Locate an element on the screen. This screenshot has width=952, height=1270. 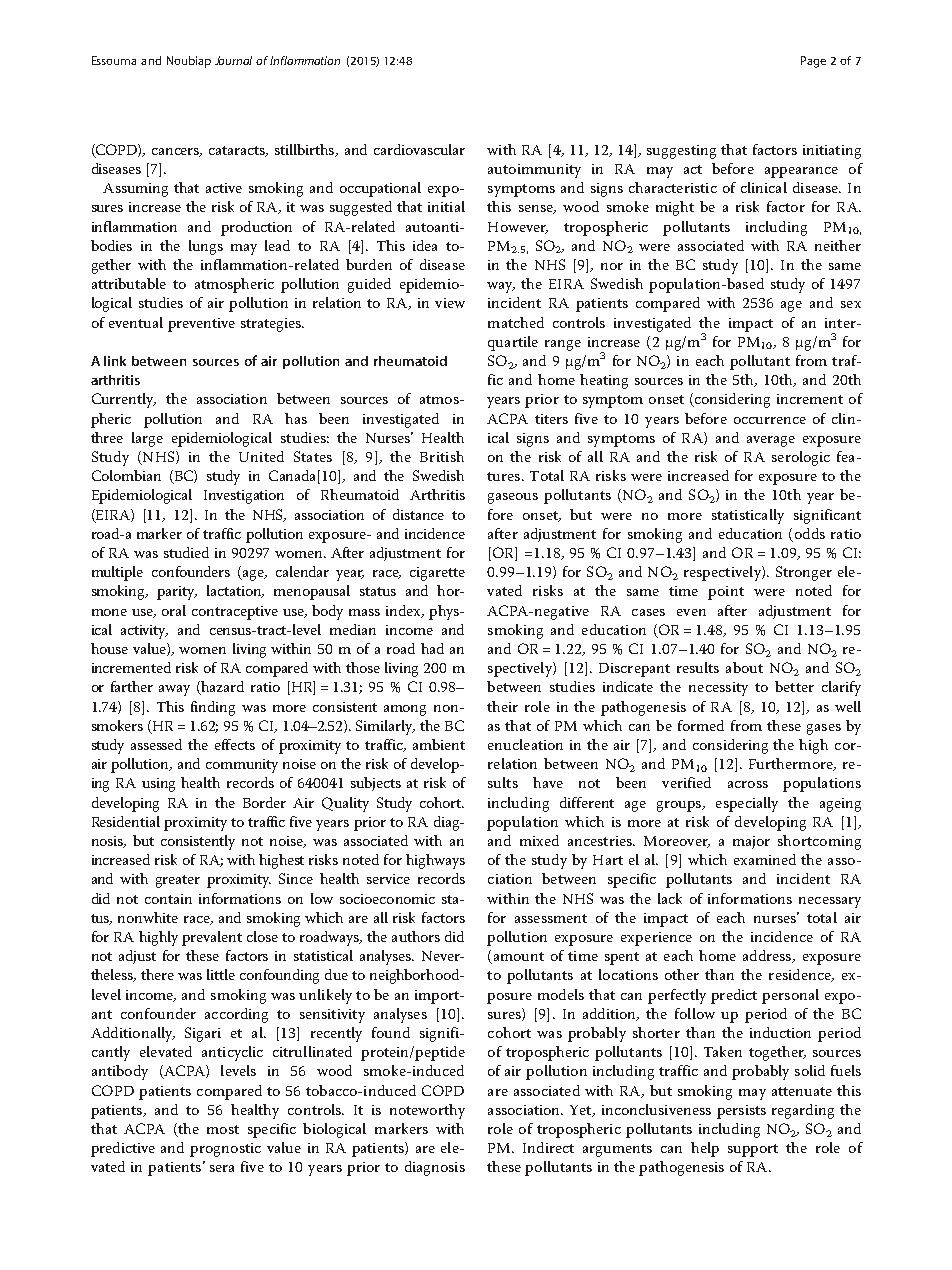
had is located at coordinates (432, 648).
